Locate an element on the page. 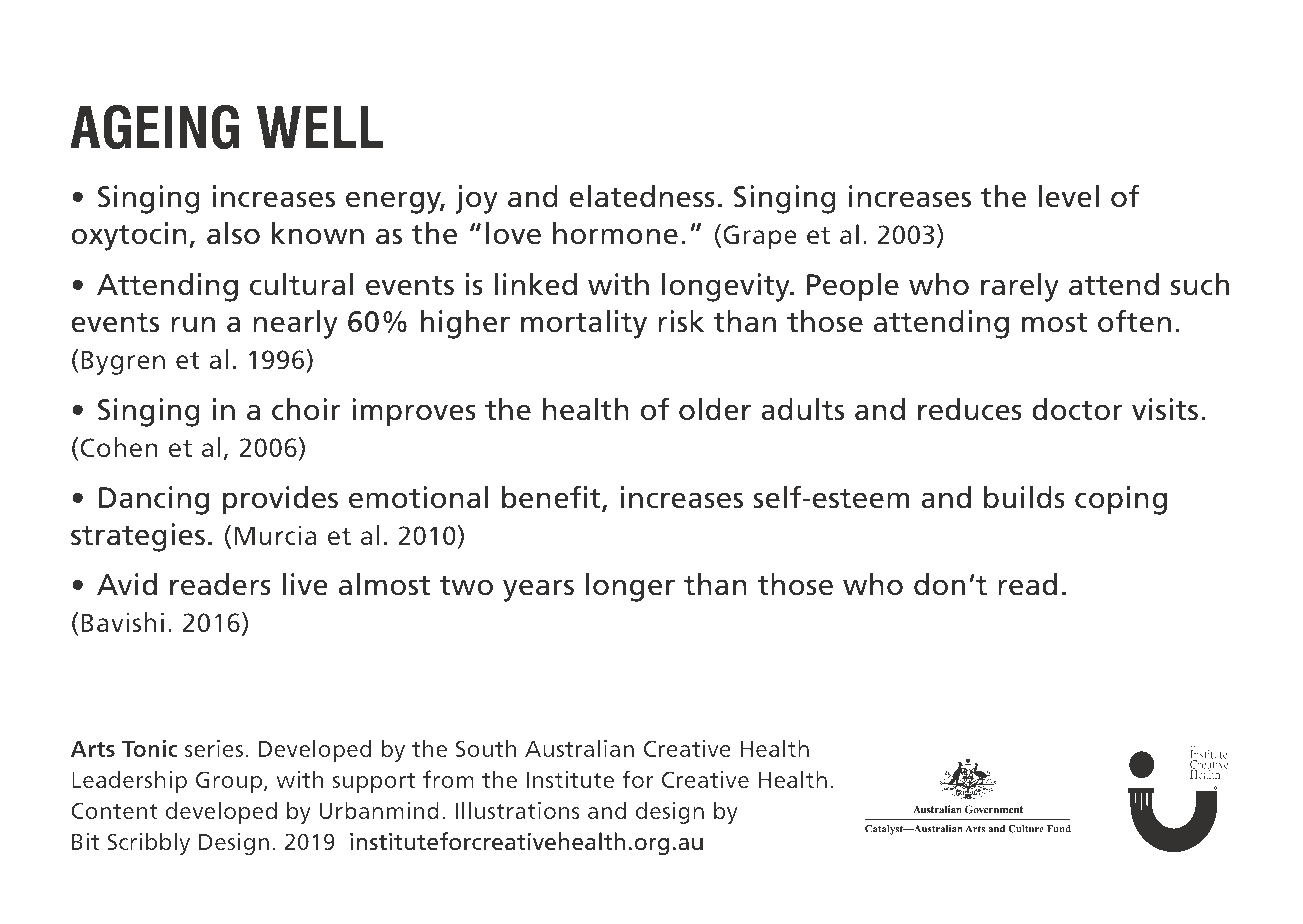 This document has height=924, width=1303. joy is located at coordinates (477, 199).
